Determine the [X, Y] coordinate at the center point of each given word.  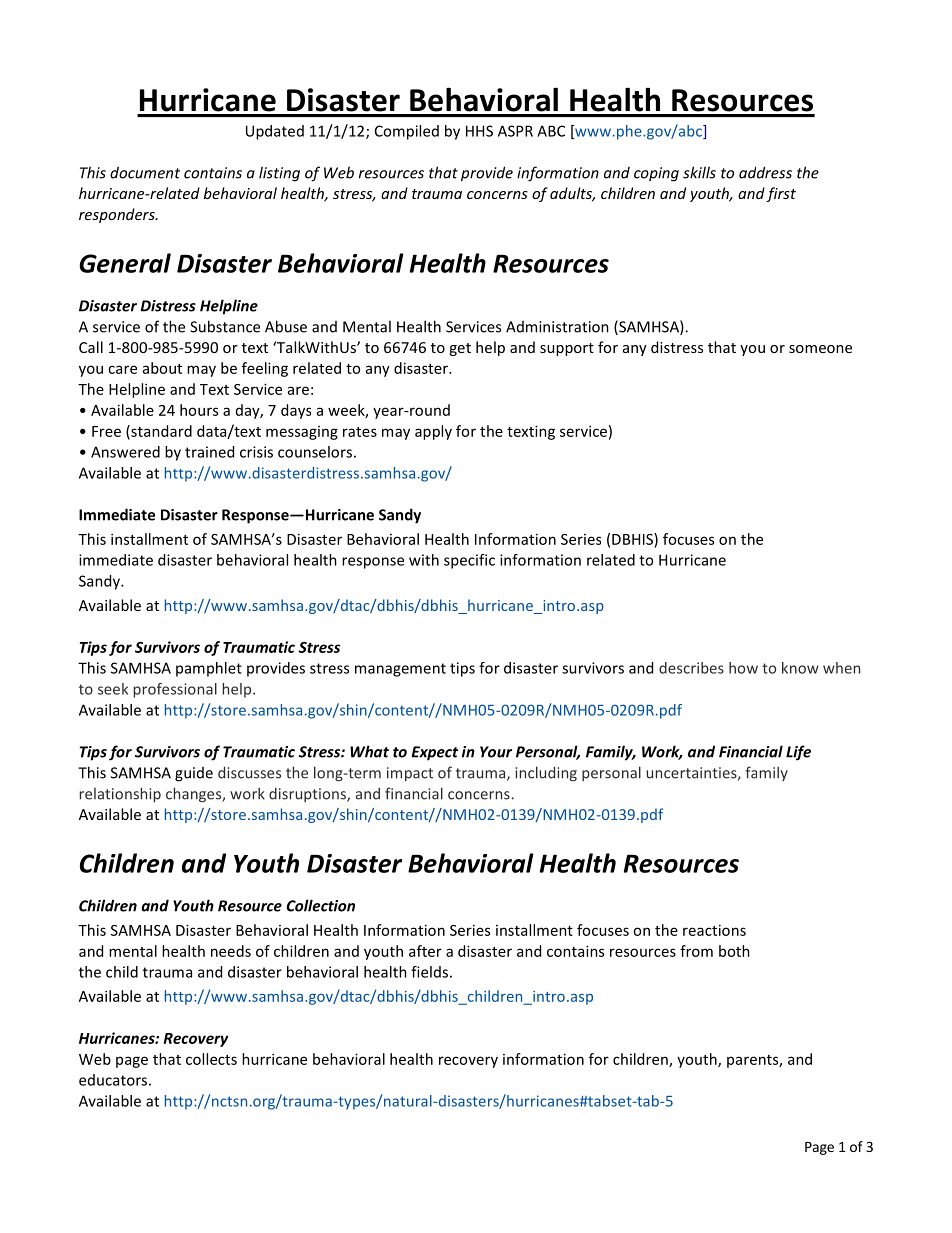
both [734, 951]
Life [798, 753]
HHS [479, 131]
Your [496, 752]
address [765, 172]
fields [429, 972]
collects [211, 1059]
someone [820, 349]
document [145, 172]
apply [433, 432]
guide [194, 774]
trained [209, 452]
